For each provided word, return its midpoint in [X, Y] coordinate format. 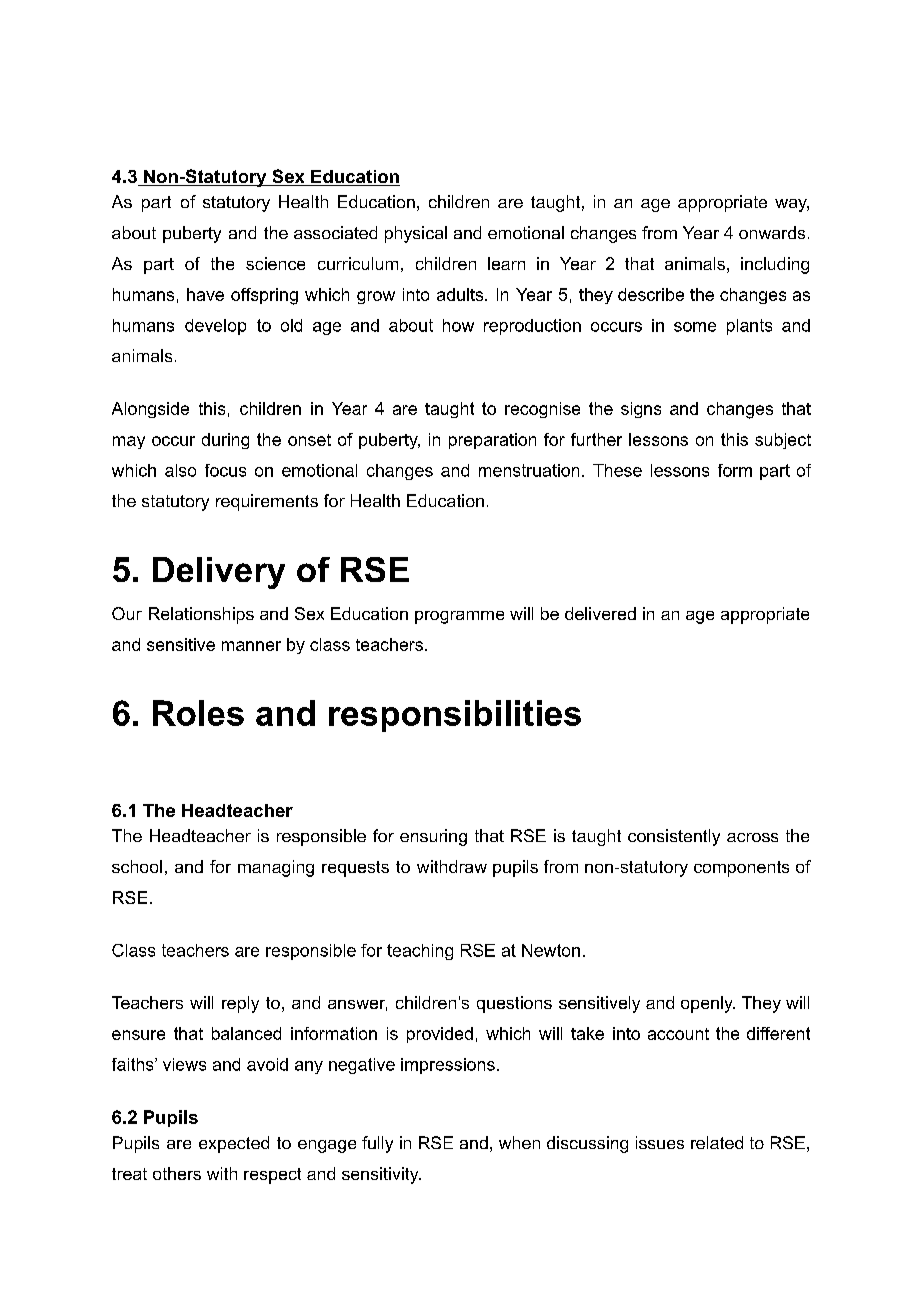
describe [651, 294]
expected [234, 1144]
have [205, 294]
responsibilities [455, 716]
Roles [198, 713]
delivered [600, 613]
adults [461, 294]
